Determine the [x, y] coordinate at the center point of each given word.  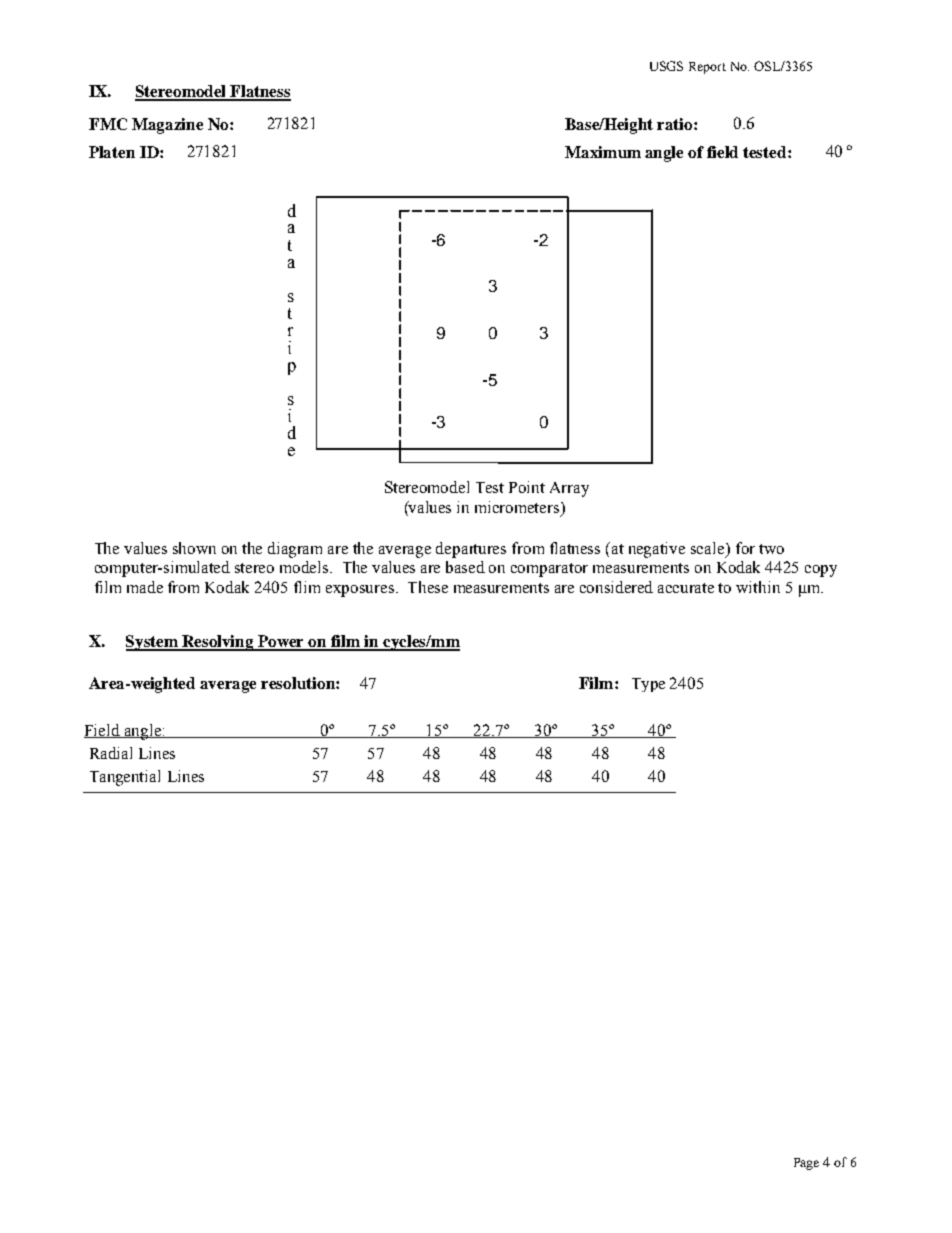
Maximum [603, 152]
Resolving [218, 643]
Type [648, 685]
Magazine [167, 126]
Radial [111, 753]
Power [281, 642]
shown [194, 548]
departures [471, 550]
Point [527, 487]
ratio [676, 124]
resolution [299, 683]
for [745, 548]
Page [806, 1164]
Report [707, 68]
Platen [112, 152]
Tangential [125, 778]
